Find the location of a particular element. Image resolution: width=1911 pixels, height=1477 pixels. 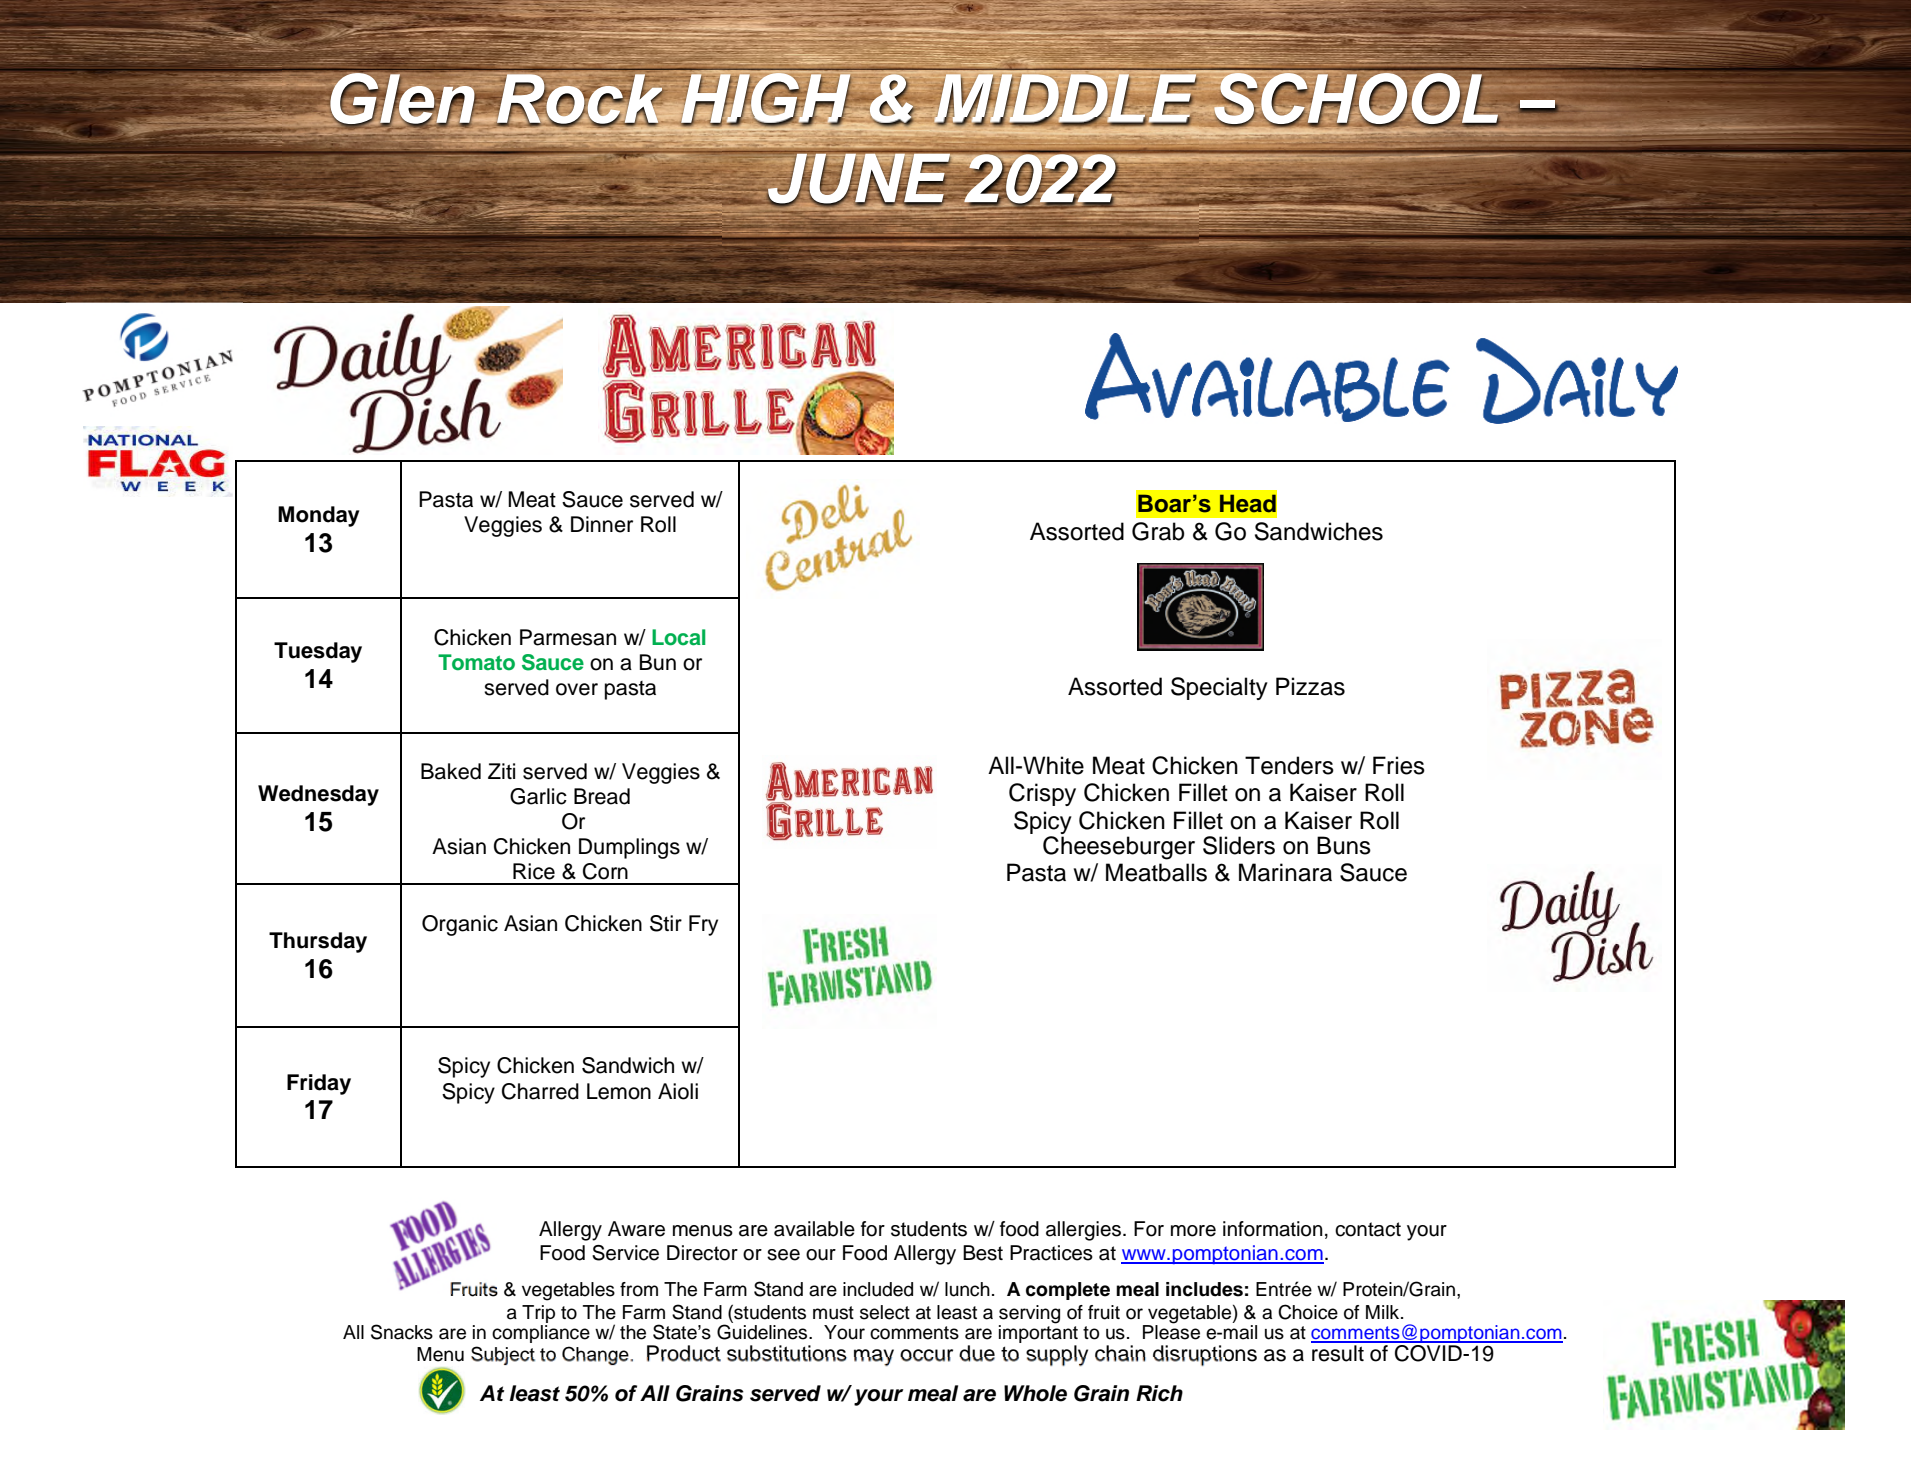

JUNE is located at coordinates (859, 178).
